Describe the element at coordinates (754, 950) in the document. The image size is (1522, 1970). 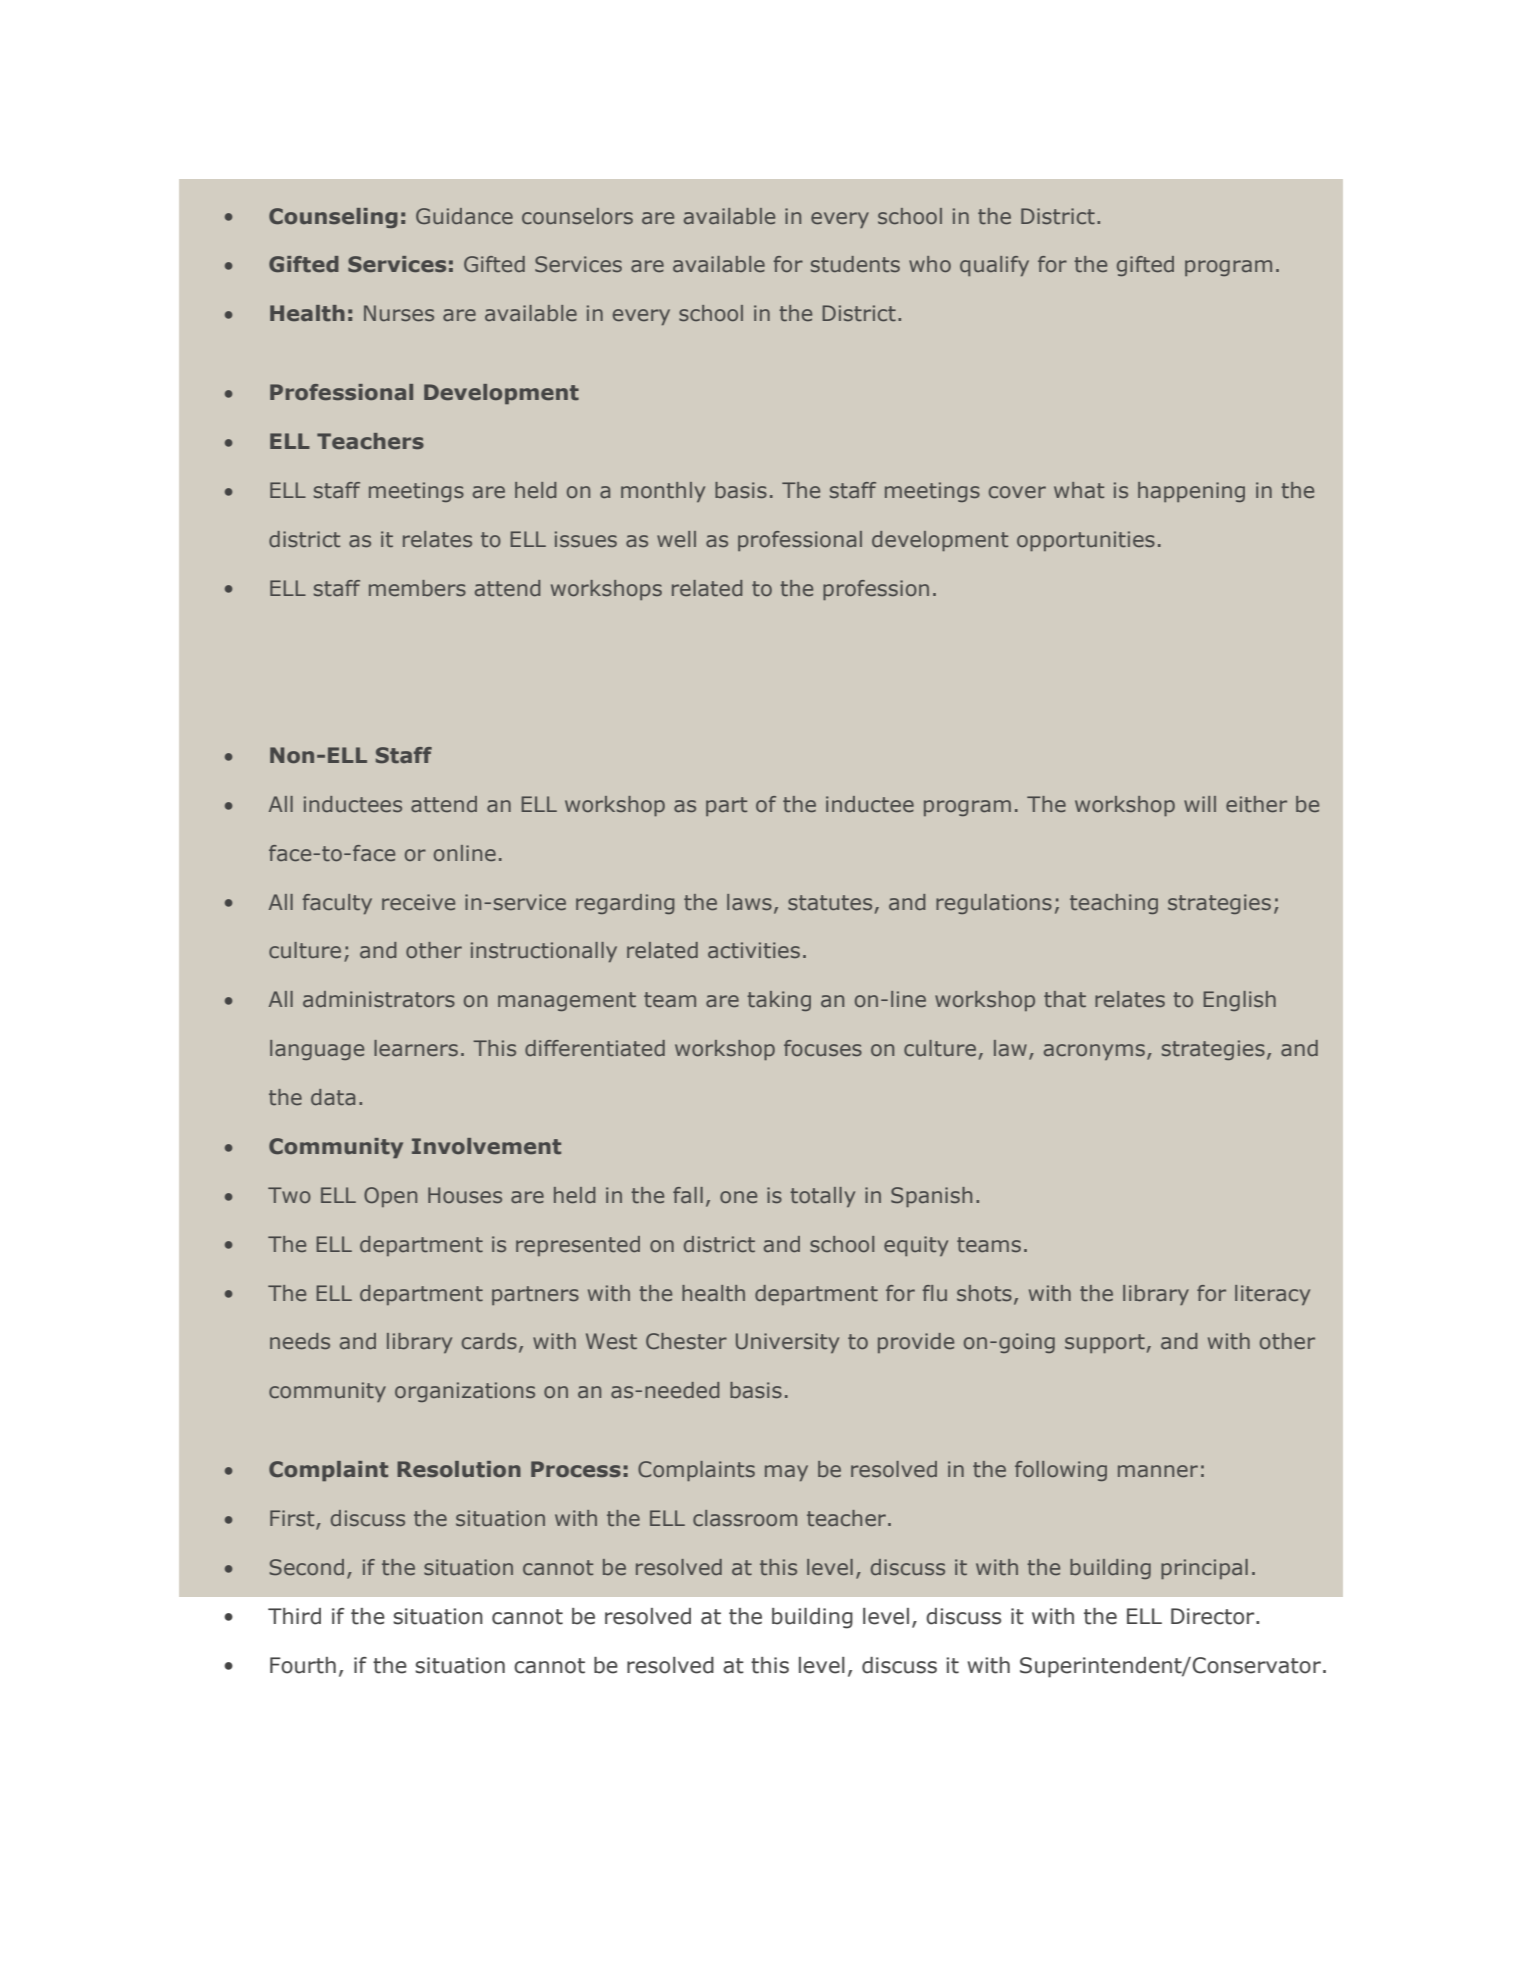
I see `activities` at that location.
